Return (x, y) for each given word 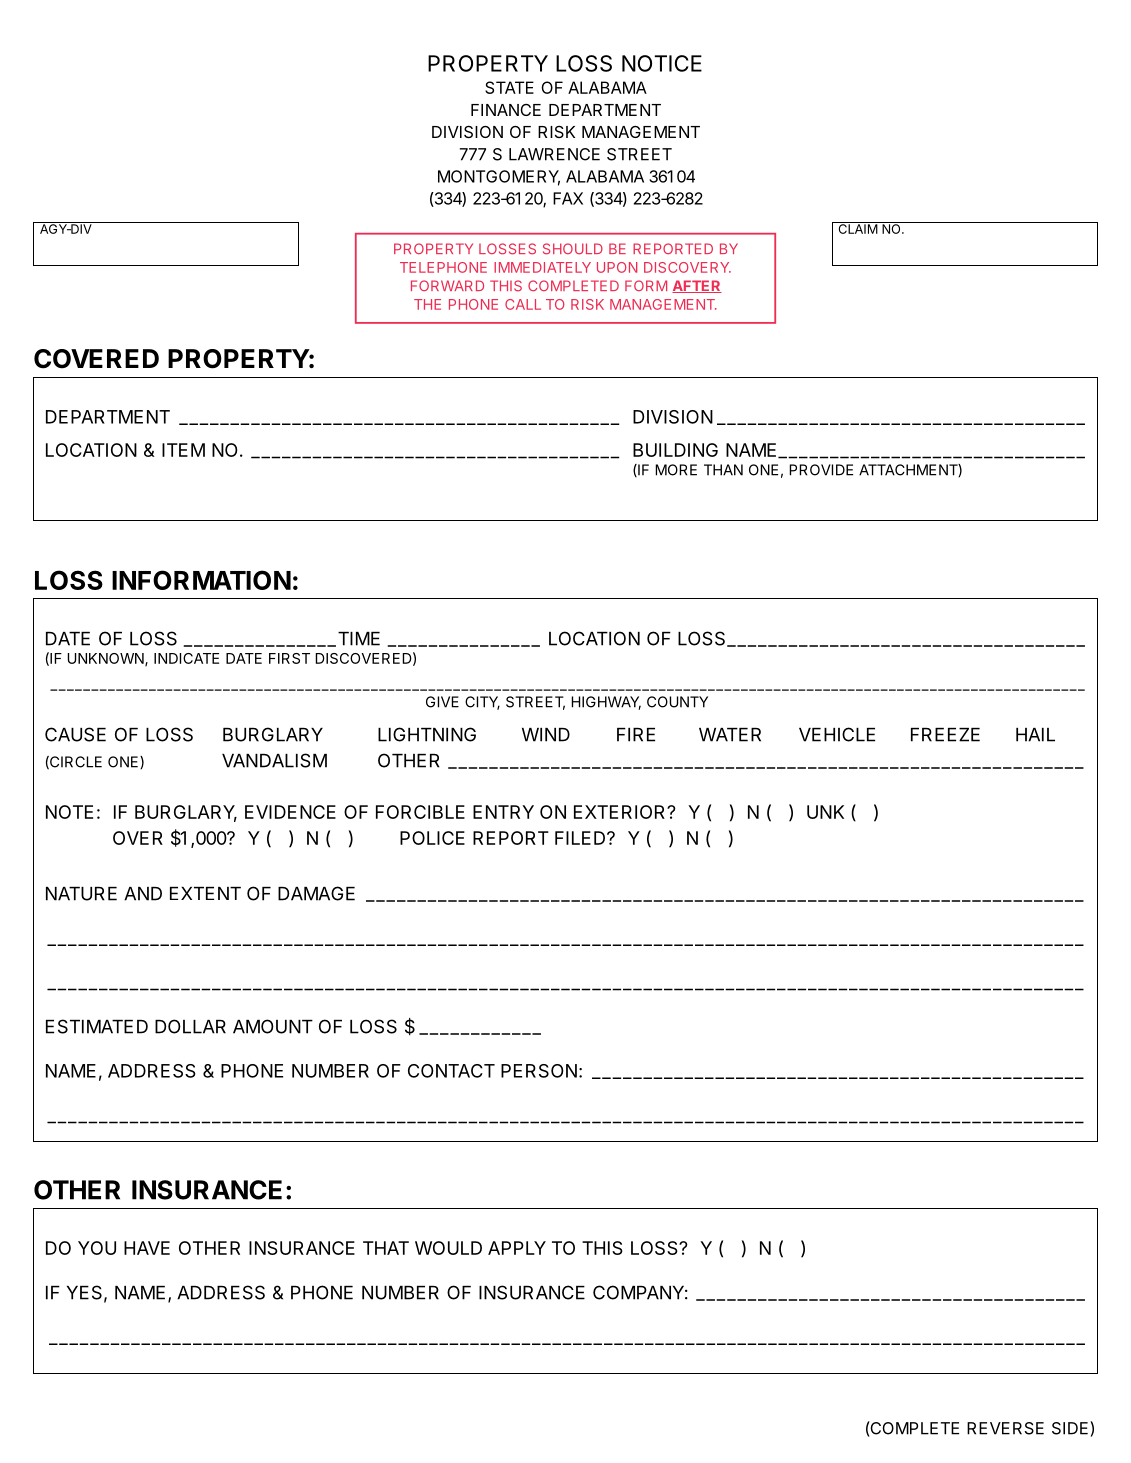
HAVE (147, 1248)
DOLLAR (190, 1026)
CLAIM (857, 228)
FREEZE (945, 735)
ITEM (183, 450)
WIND (546, 735)
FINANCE (506, 110)
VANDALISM (274, 760)
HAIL (1035, 735)
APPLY (517, 1248)
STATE (509, 87)
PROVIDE (821, 470)
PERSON (539, 1071)
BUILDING (675, 450)
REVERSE (1005, 1428)
